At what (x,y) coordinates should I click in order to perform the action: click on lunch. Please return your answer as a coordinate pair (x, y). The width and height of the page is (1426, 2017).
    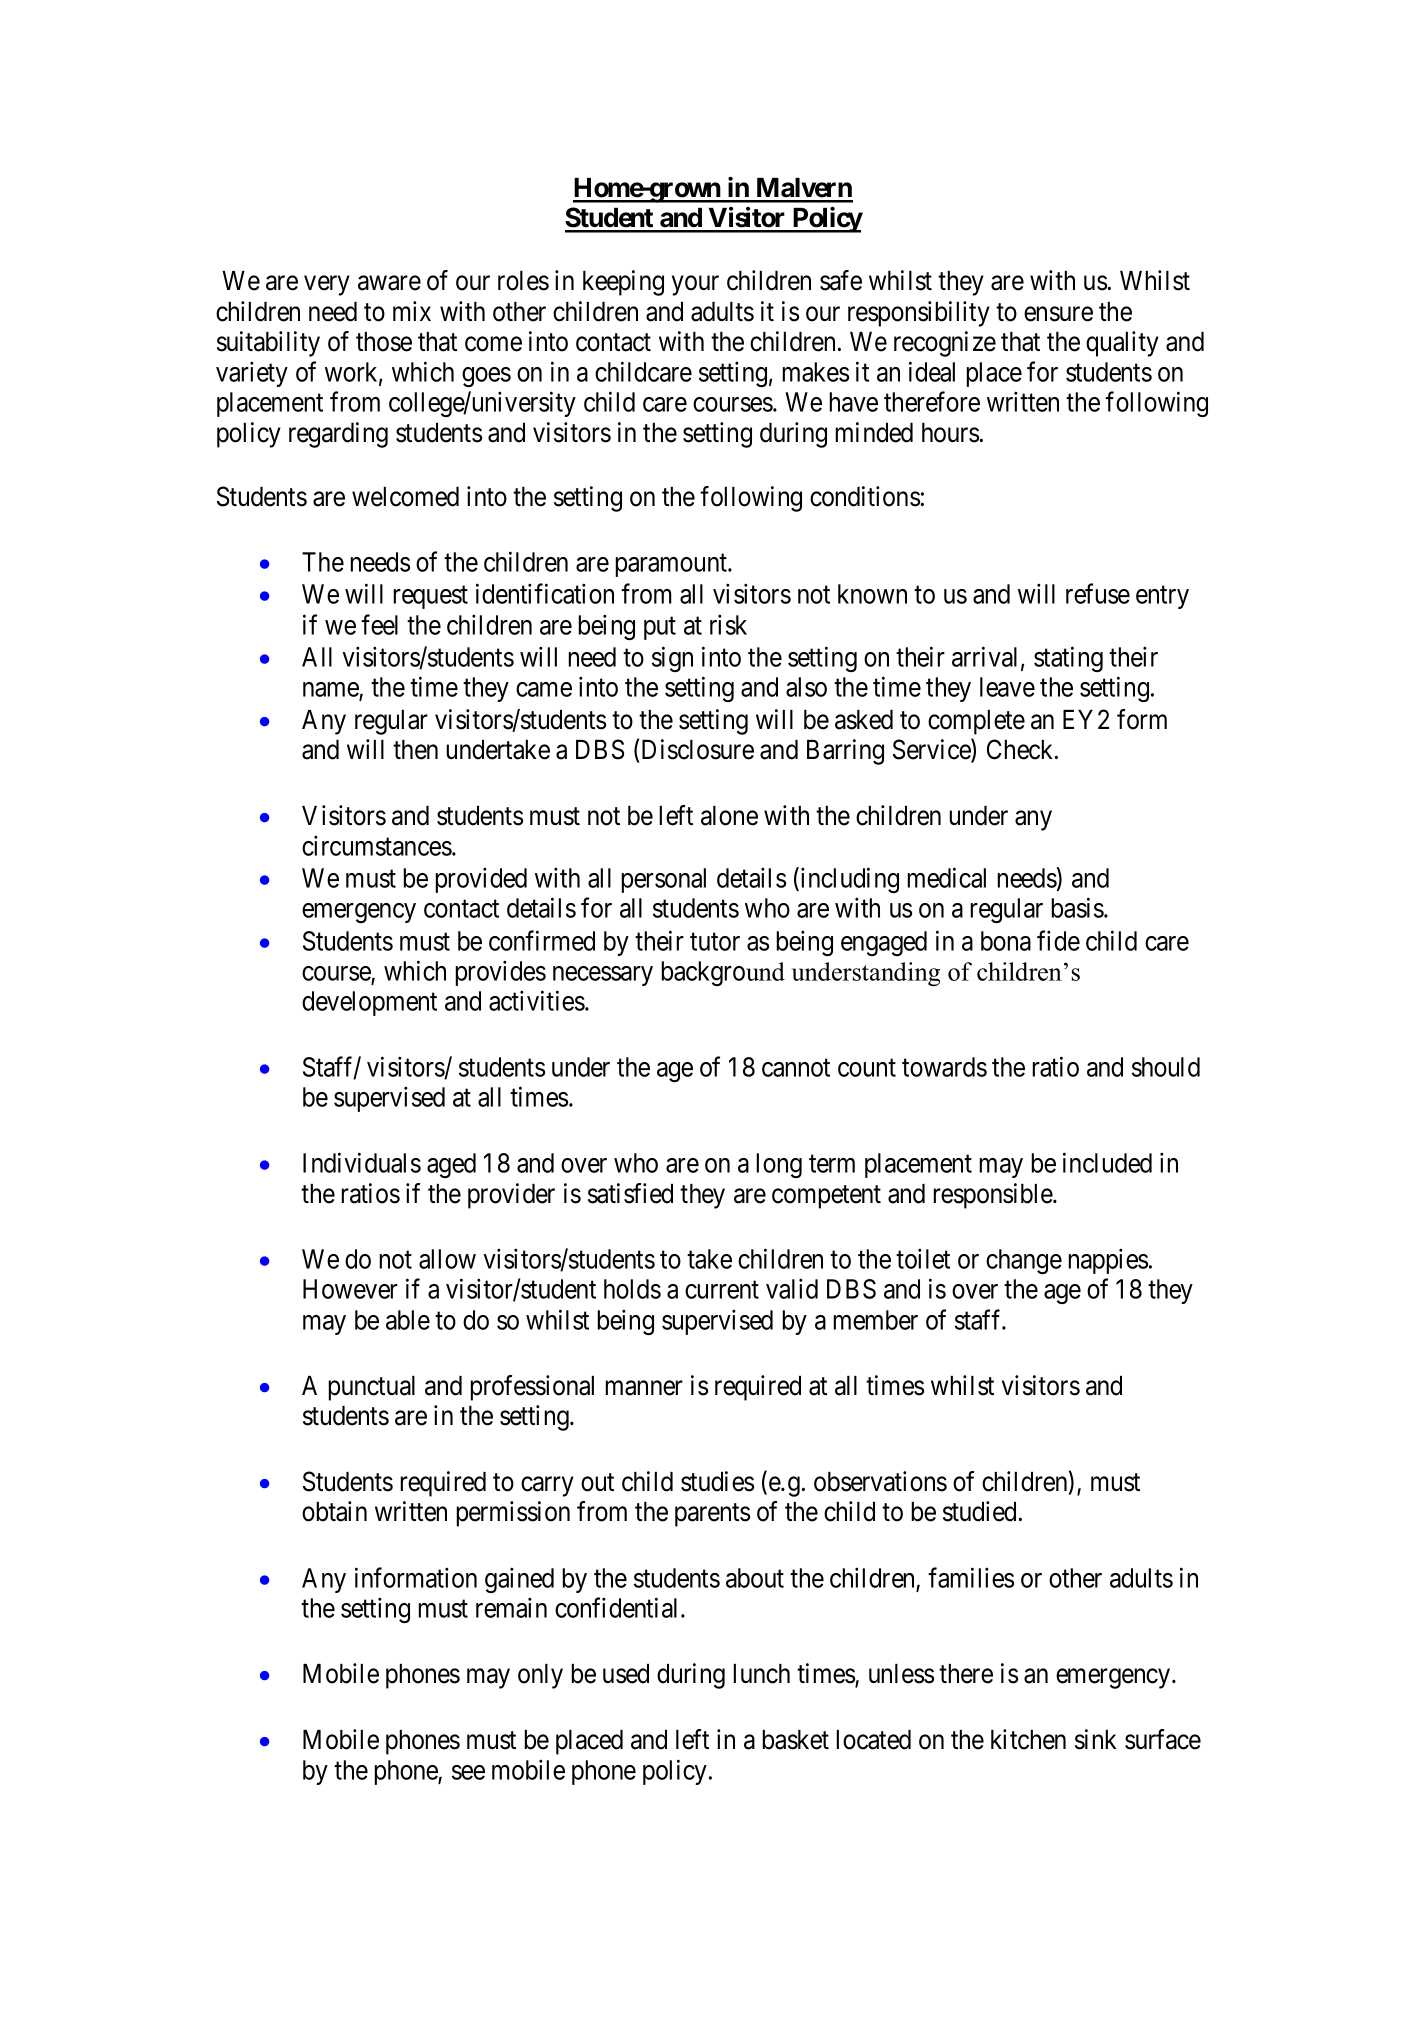
    Looking at the image, I should click on (761, 1674).
